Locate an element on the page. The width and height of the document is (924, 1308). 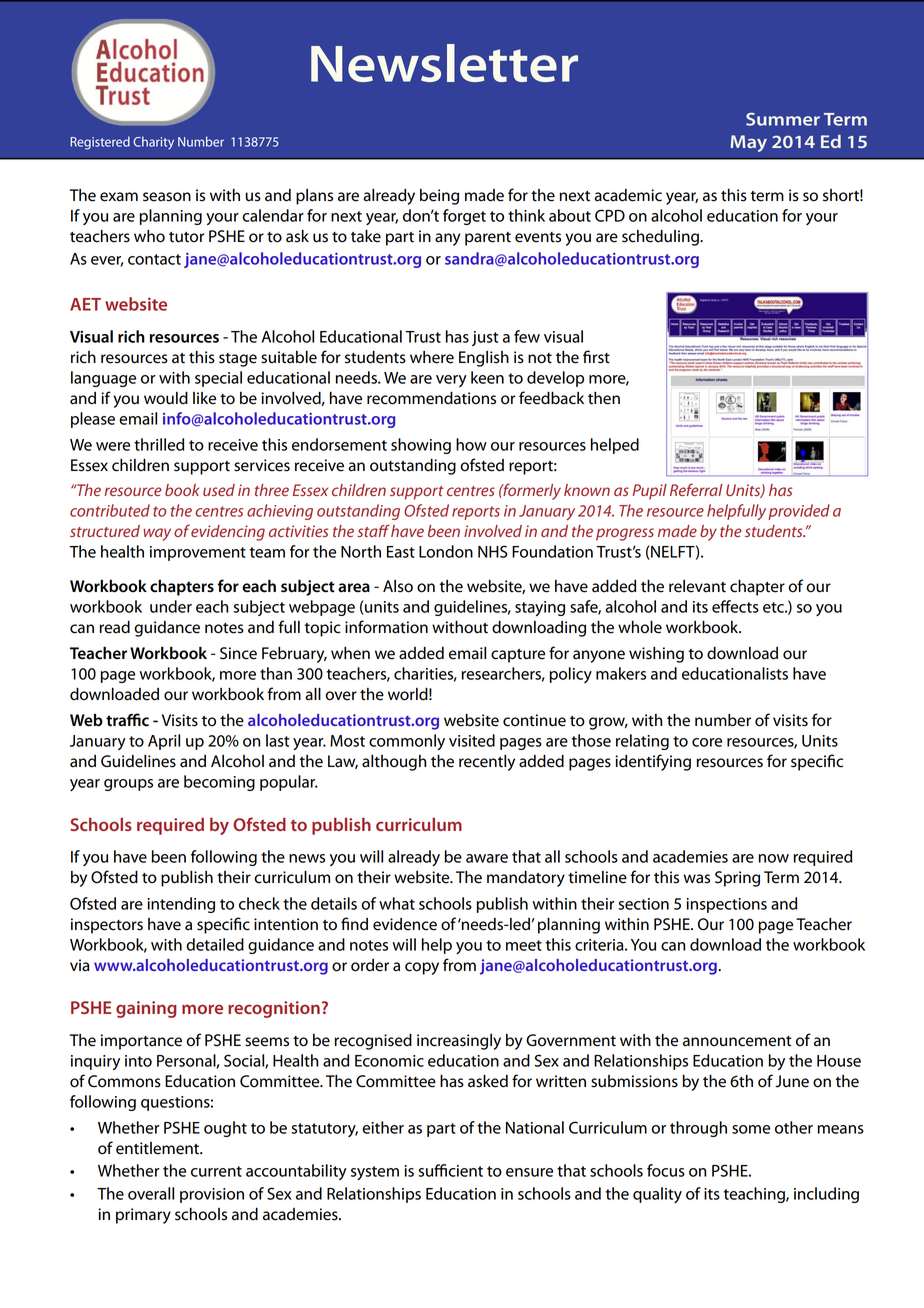
Charity is located at coordinates (153, 143).
